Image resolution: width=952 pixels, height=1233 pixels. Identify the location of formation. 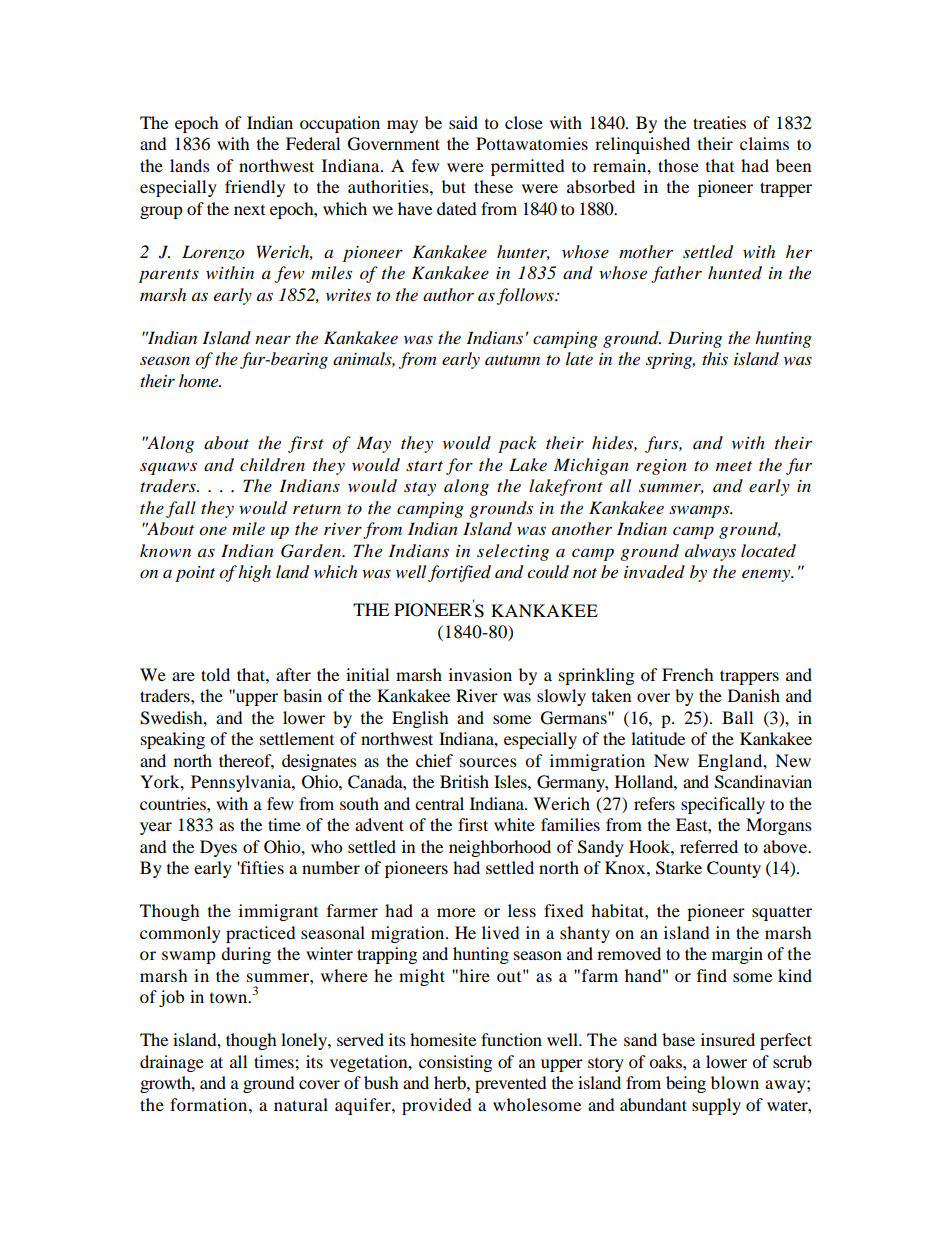
(210, 1104).
